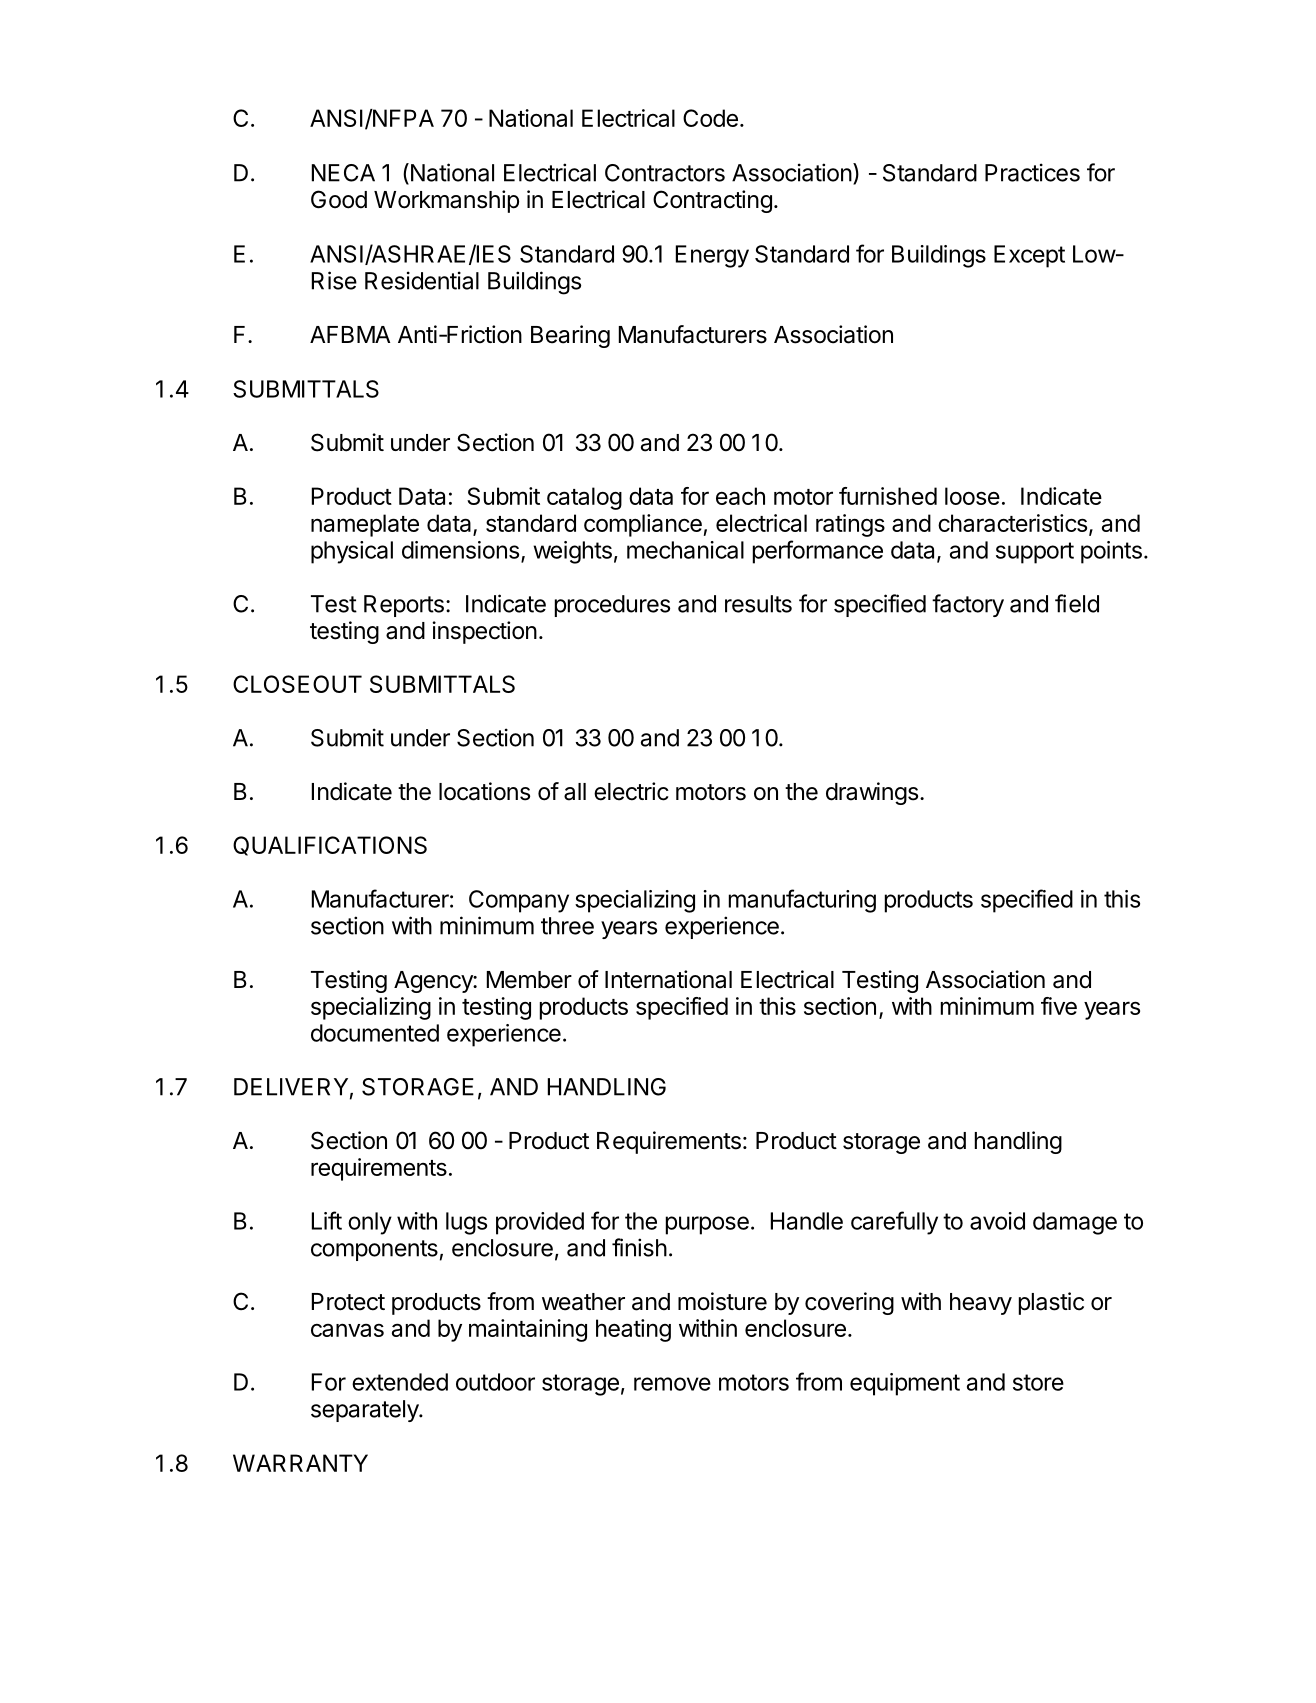 The image size is (1316, 1703). Describe the element at coordinates (366, 1411) in the screenshot. I see `separately` at that location.
